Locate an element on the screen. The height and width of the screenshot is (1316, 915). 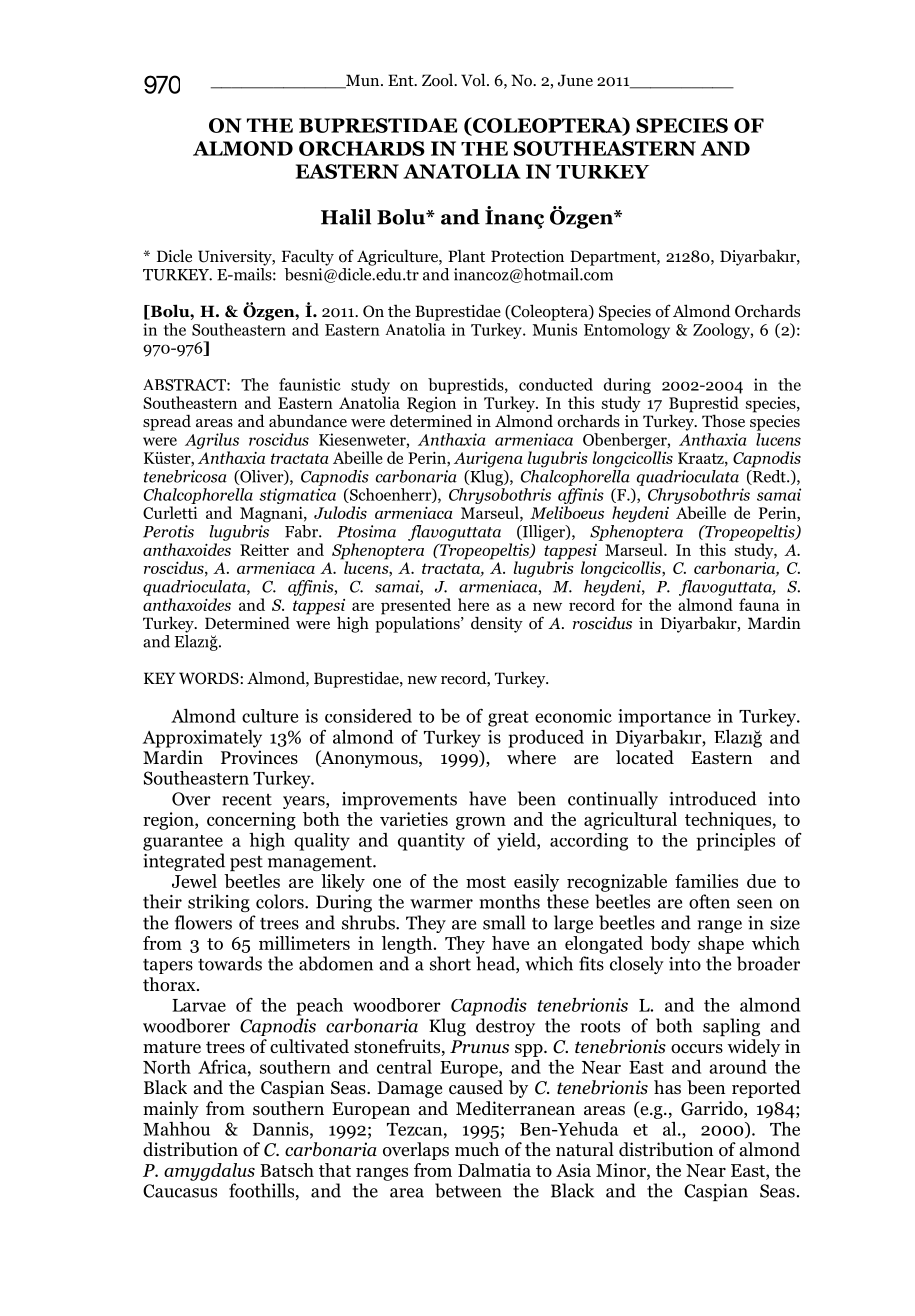
Faculty is located at coordinates (308, 257).
